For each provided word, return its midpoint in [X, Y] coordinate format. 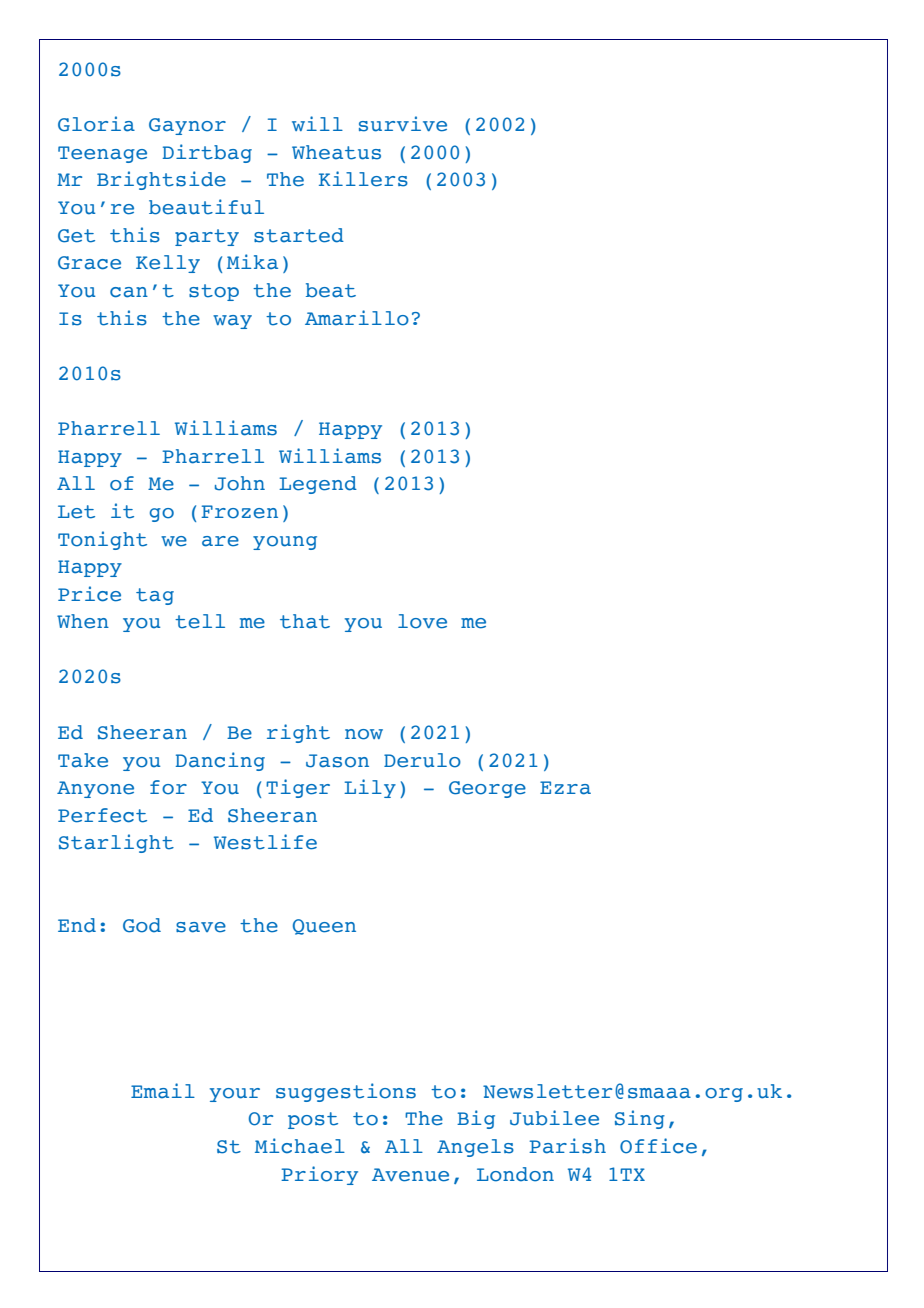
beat [331, 290]
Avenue [410, 1175]
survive [403, 124]
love [422, 621]
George [487, 789]
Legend [318, 485]
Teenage [102, 154]
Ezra [565, 788]
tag [155, 596]
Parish [567, 1146]
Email [163, 1091]
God [142, 925]
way [232, 322]
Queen [324, 927]
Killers [363, 179]
